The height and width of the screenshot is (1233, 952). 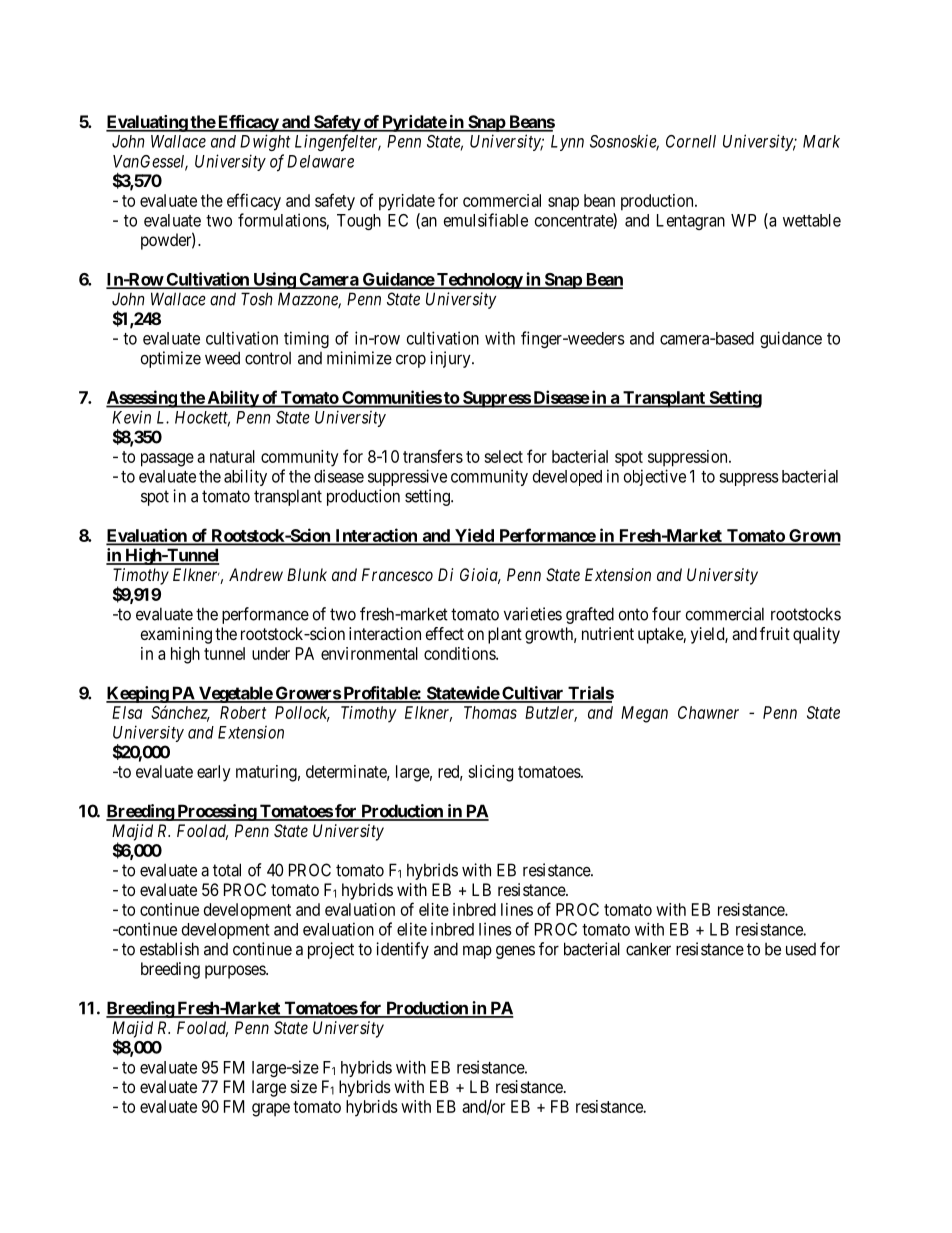 What do you see at coordinates (490, 773) in the screenshot?
I see `slicing` at bounding box center [490, 773].
